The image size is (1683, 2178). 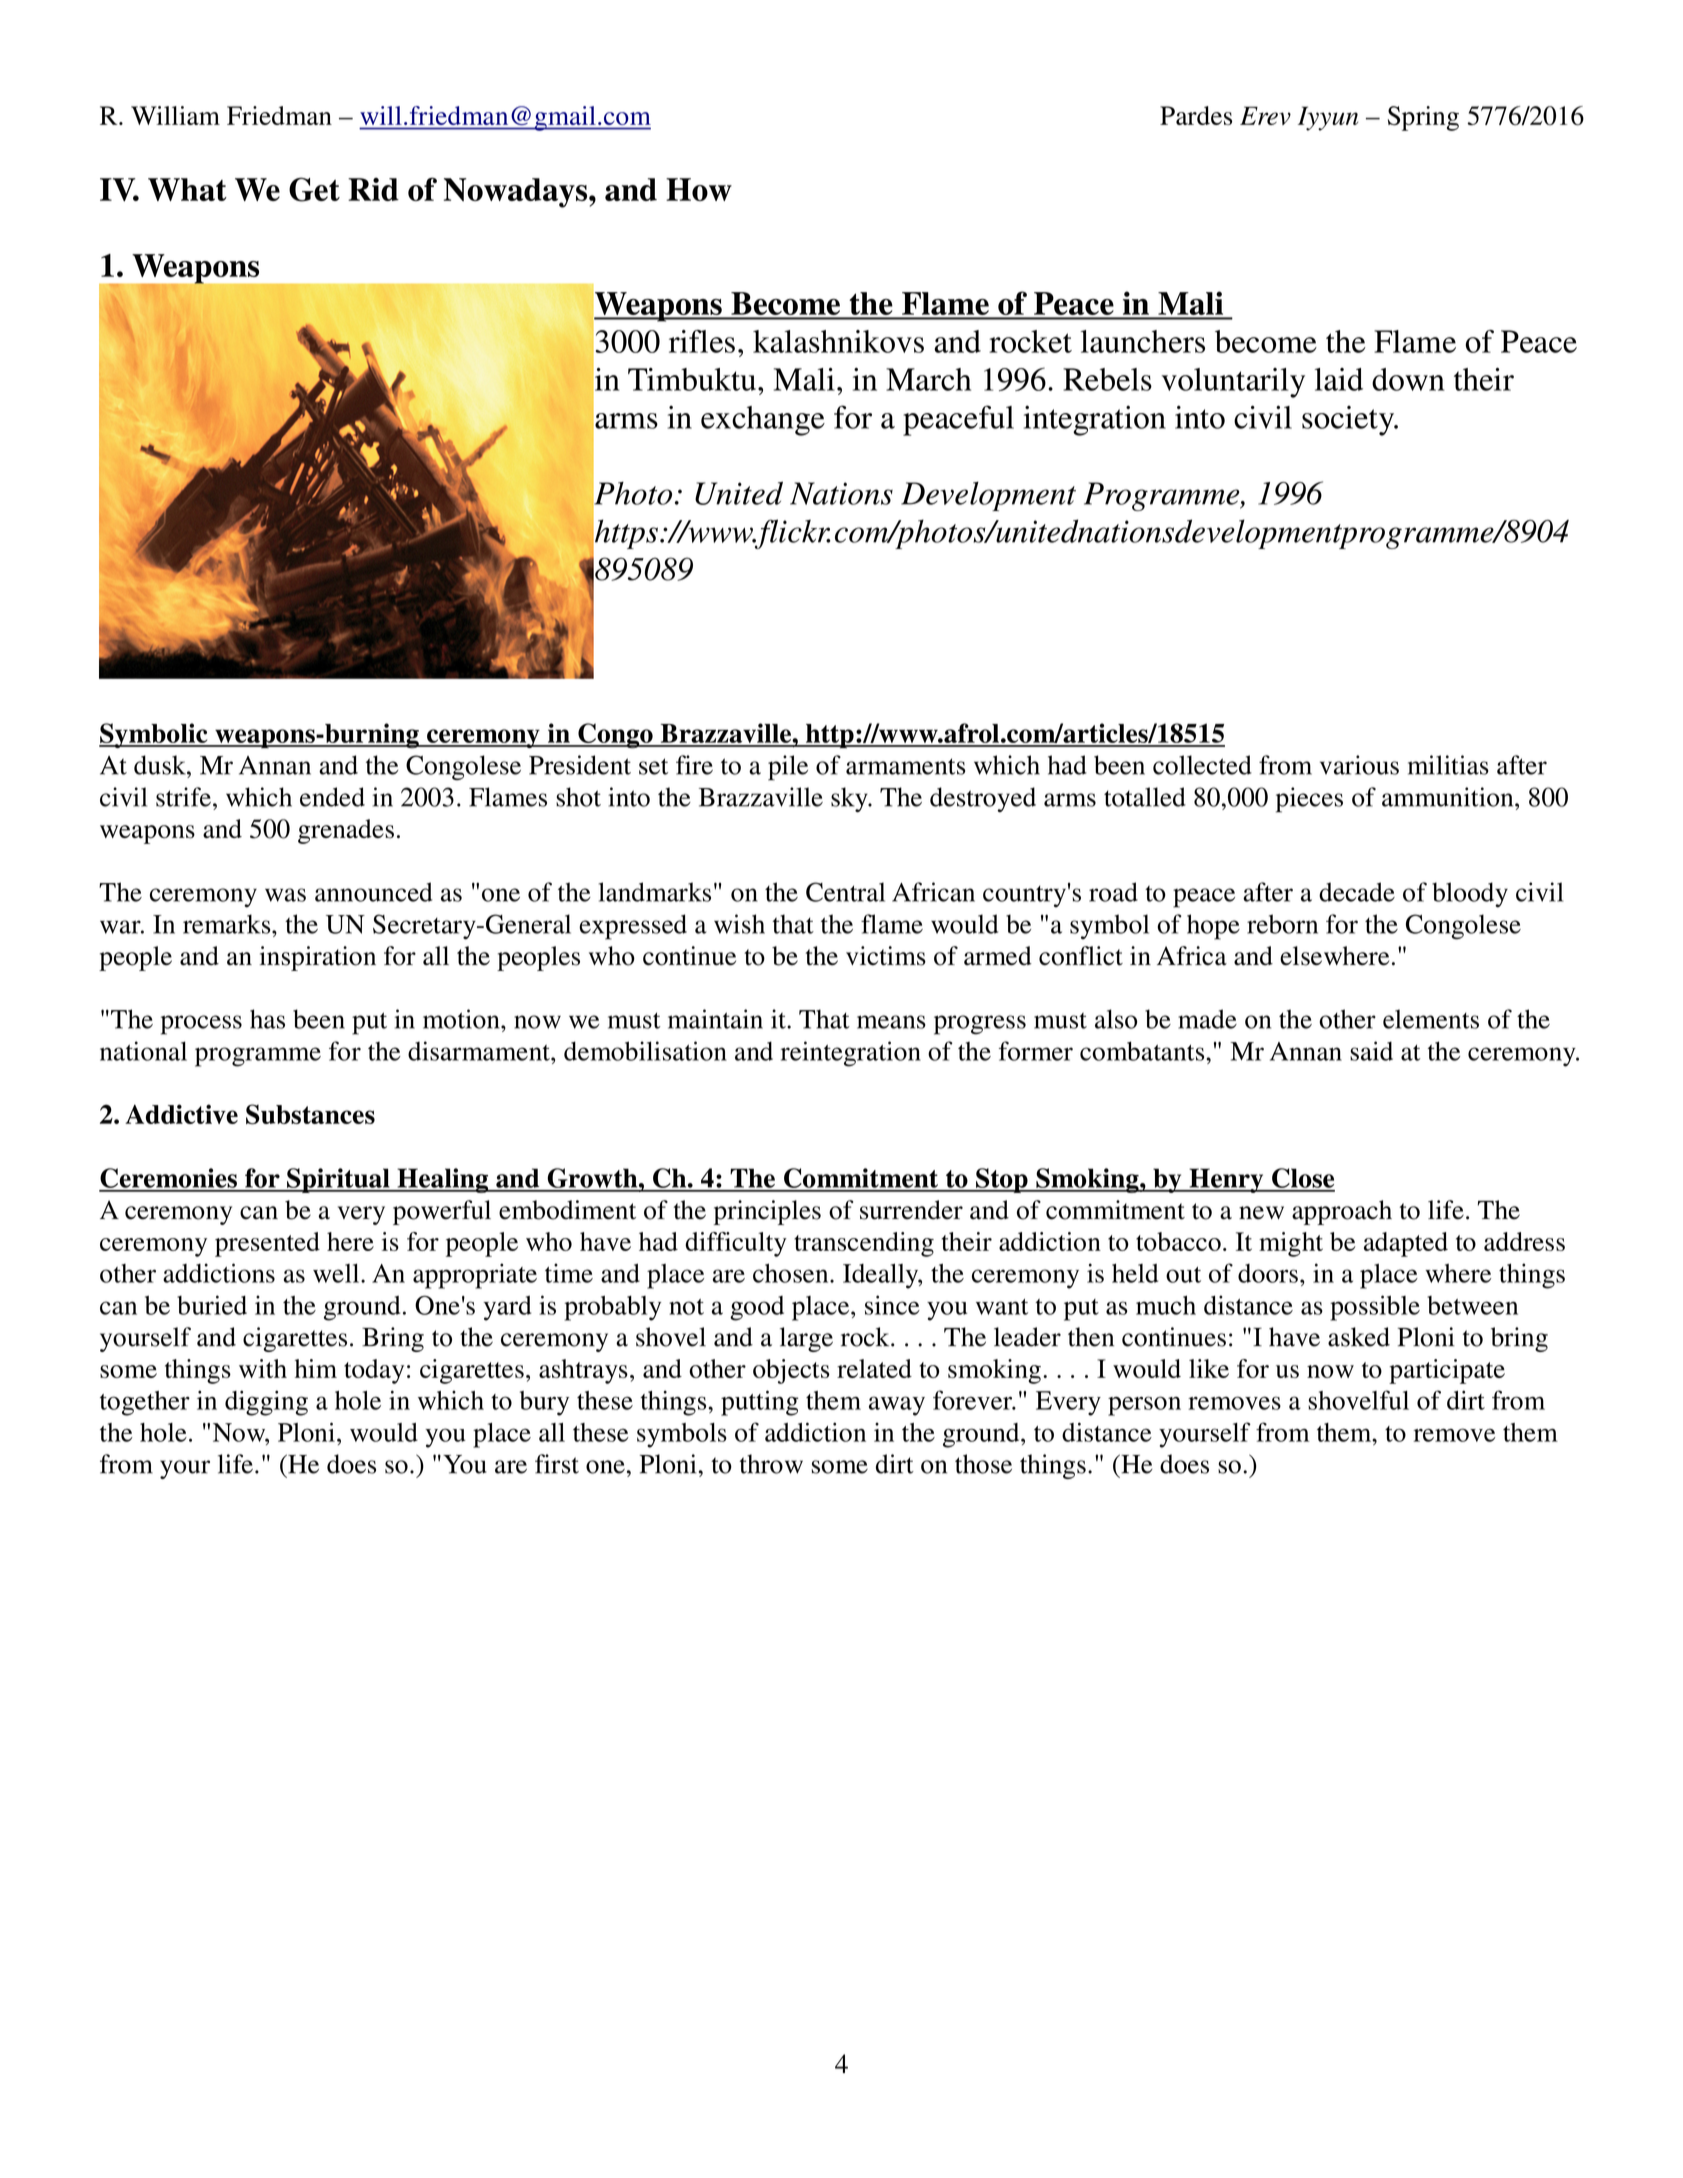 I want to click on means, so click(x=891, y=1022).
